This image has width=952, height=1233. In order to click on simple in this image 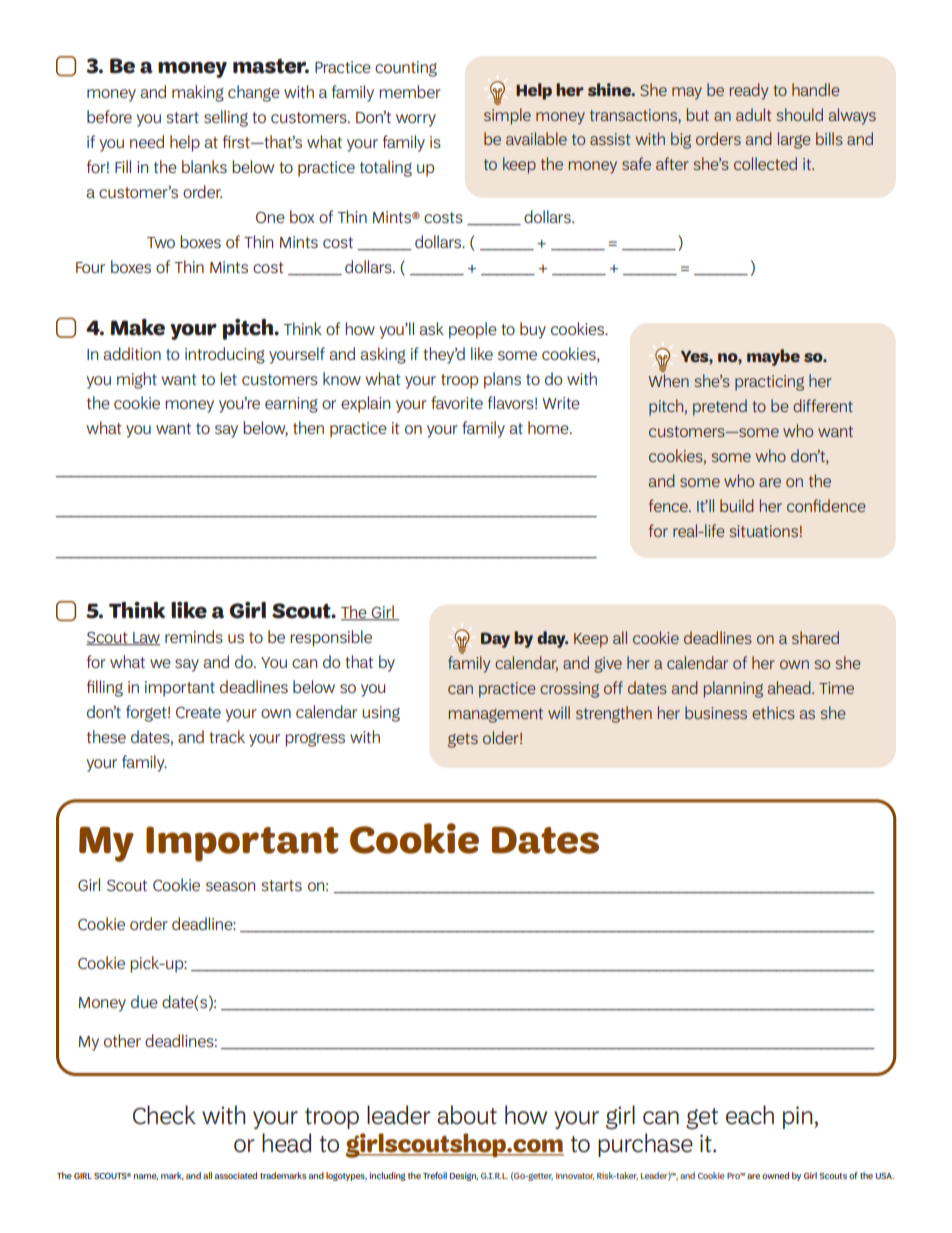, I will do `click(507, 116)`.
